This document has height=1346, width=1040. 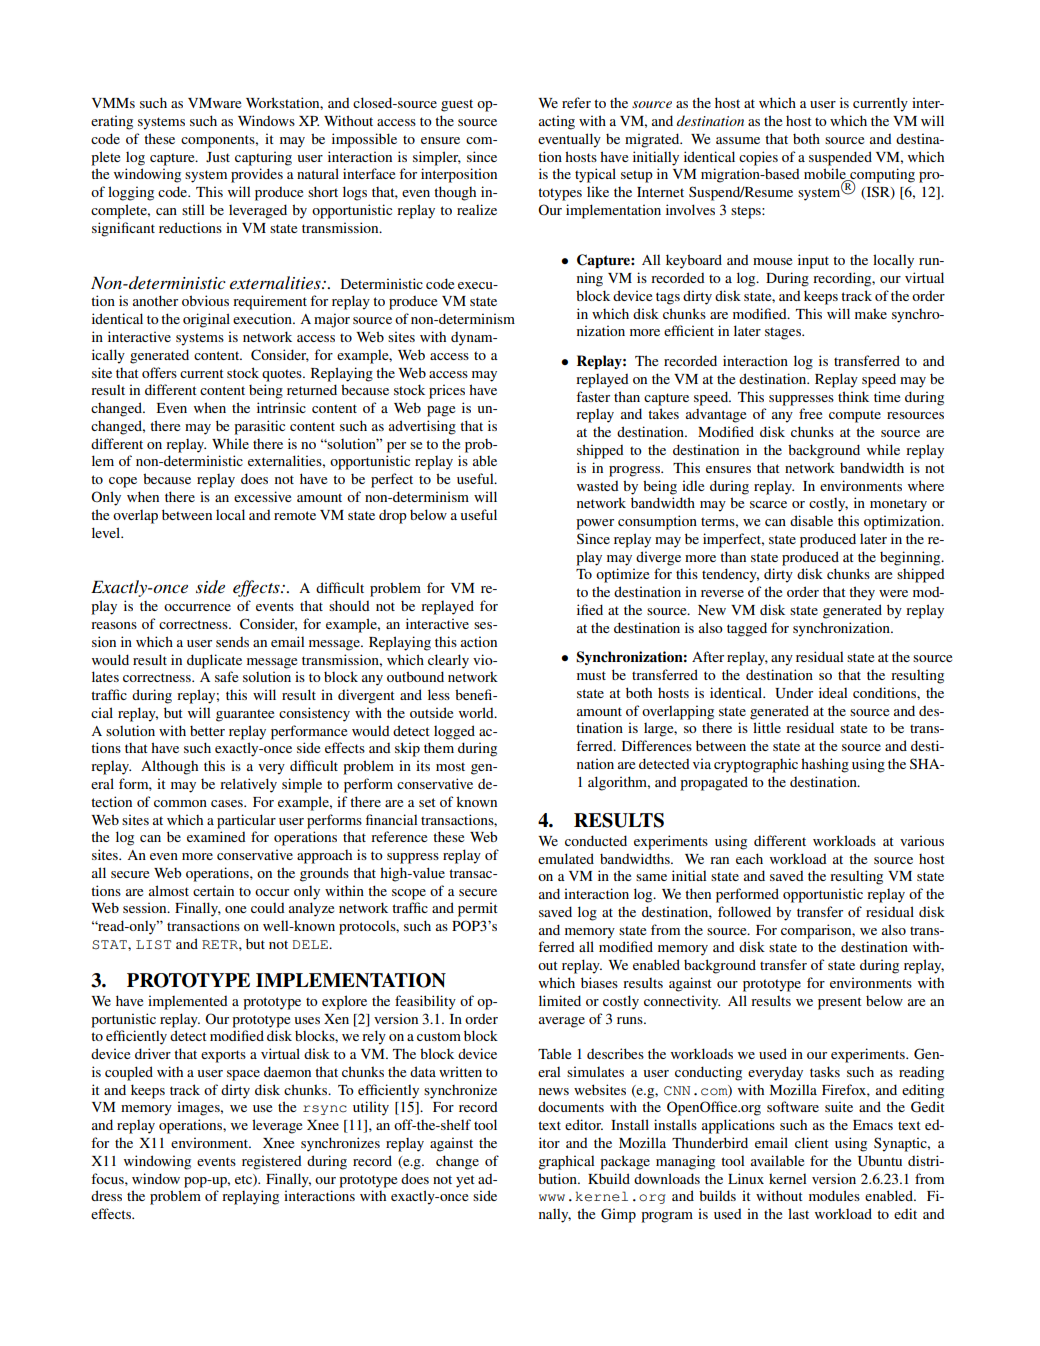 What do you see at coordinates (244, 1180) in the document?
I see `etc` at bounding box center [244, 1180].
